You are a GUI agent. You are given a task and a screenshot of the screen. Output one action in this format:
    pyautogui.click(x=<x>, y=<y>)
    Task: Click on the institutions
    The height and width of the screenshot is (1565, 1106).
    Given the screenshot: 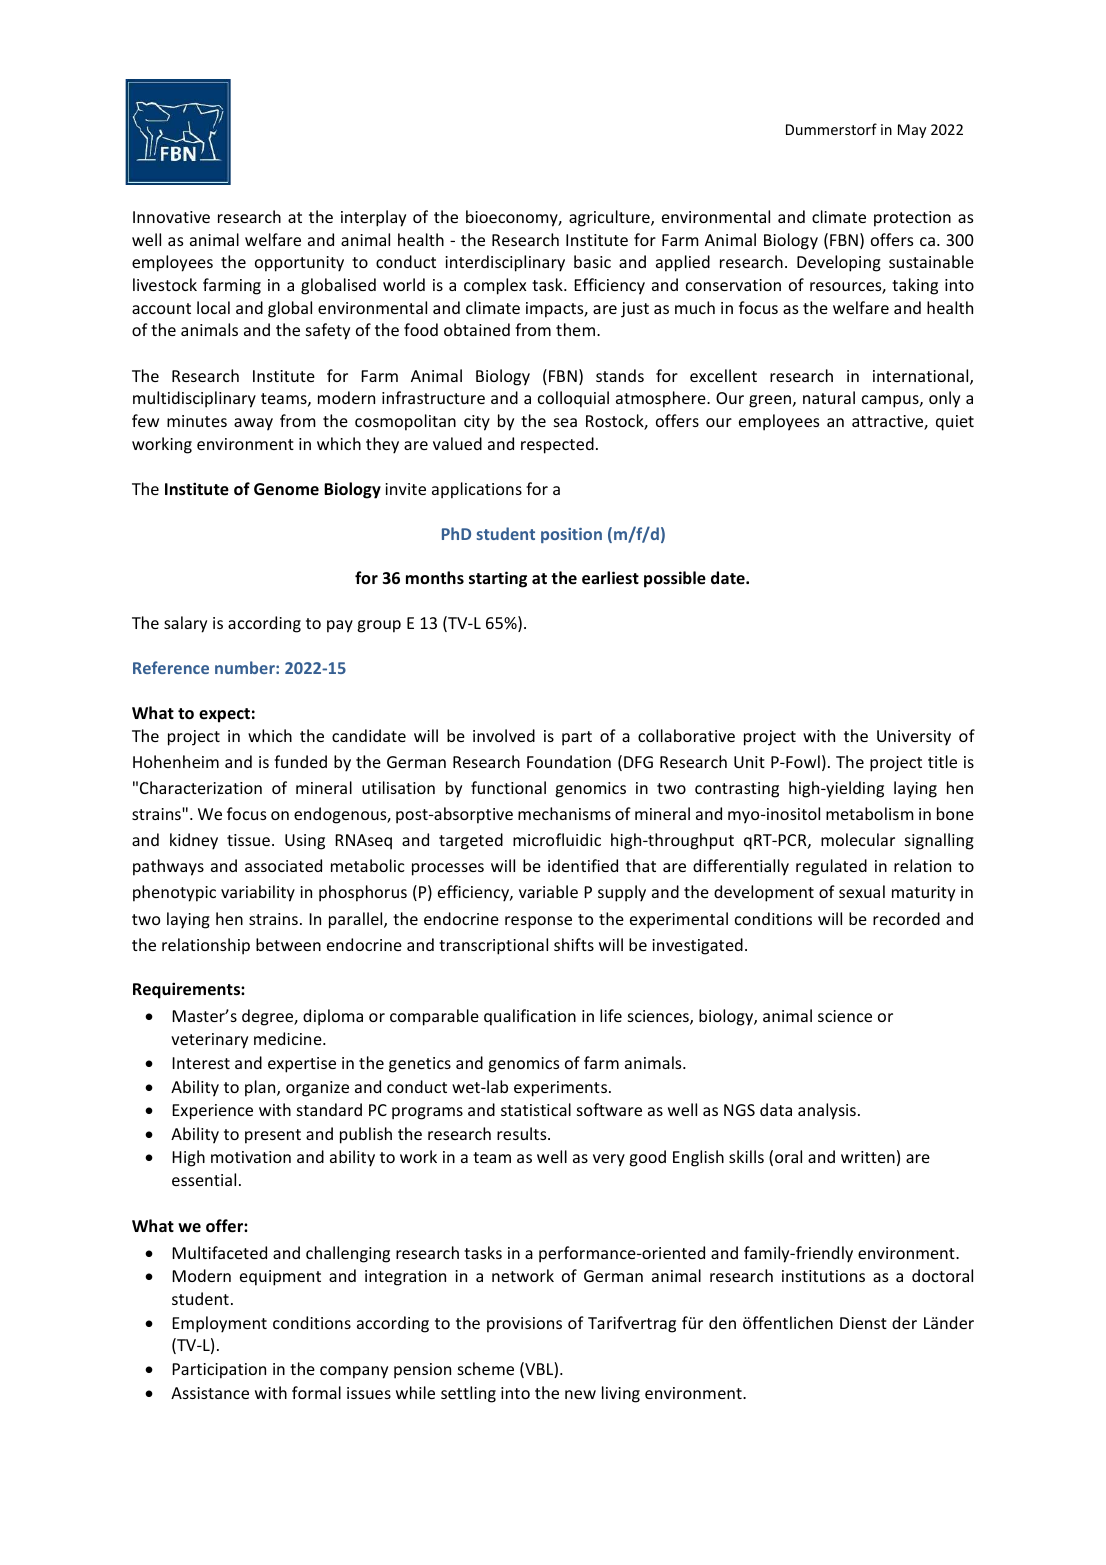 What is the action you would take?
    pyautogui.click(x=823, y=1276)
